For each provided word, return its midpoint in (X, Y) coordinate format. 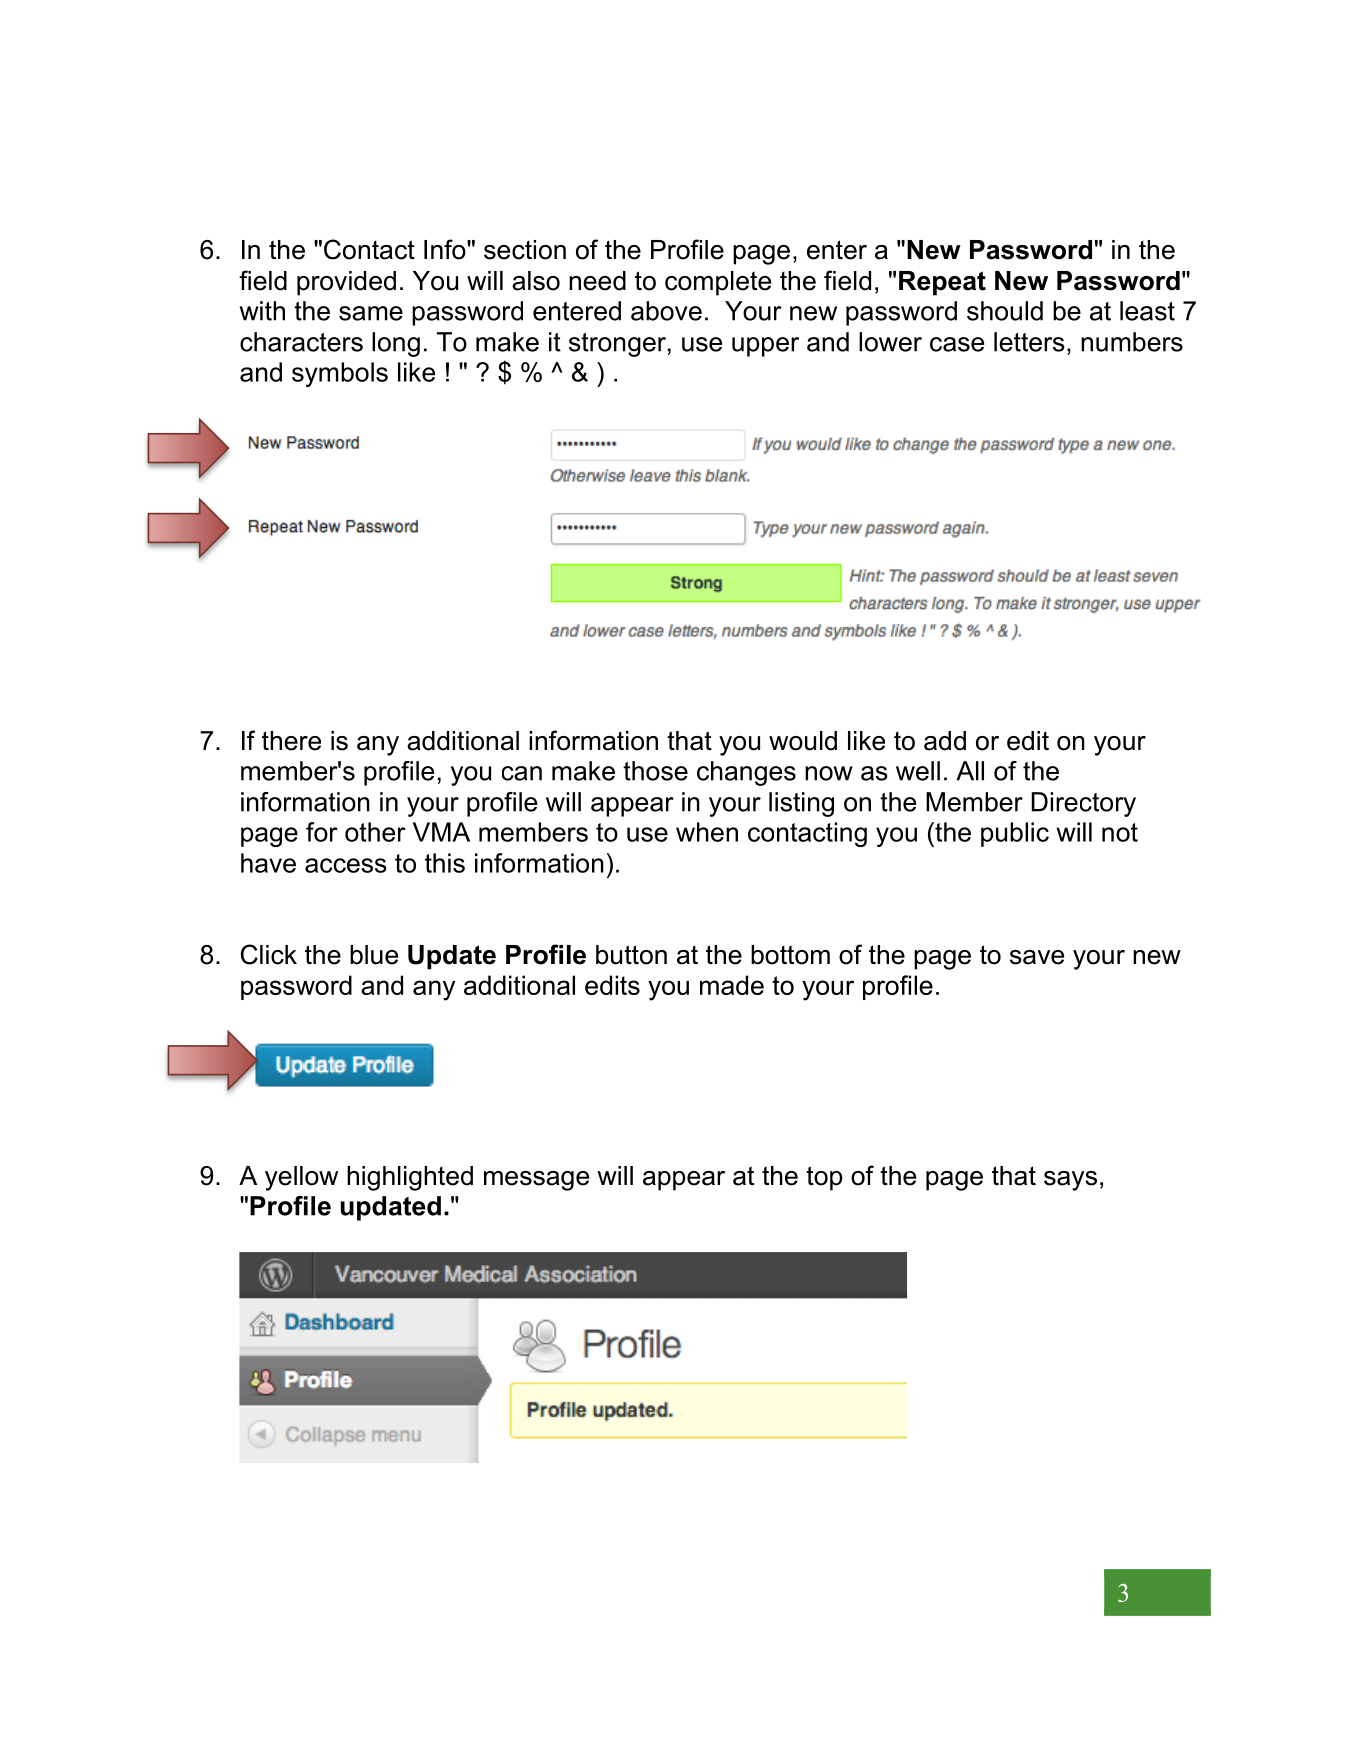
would (803, 741)
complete (718, 283)
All (970, 771)
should (1005, 311)
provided (346, 283)
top (824, 1178)
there (291, 741)
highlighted (410, 1178)
